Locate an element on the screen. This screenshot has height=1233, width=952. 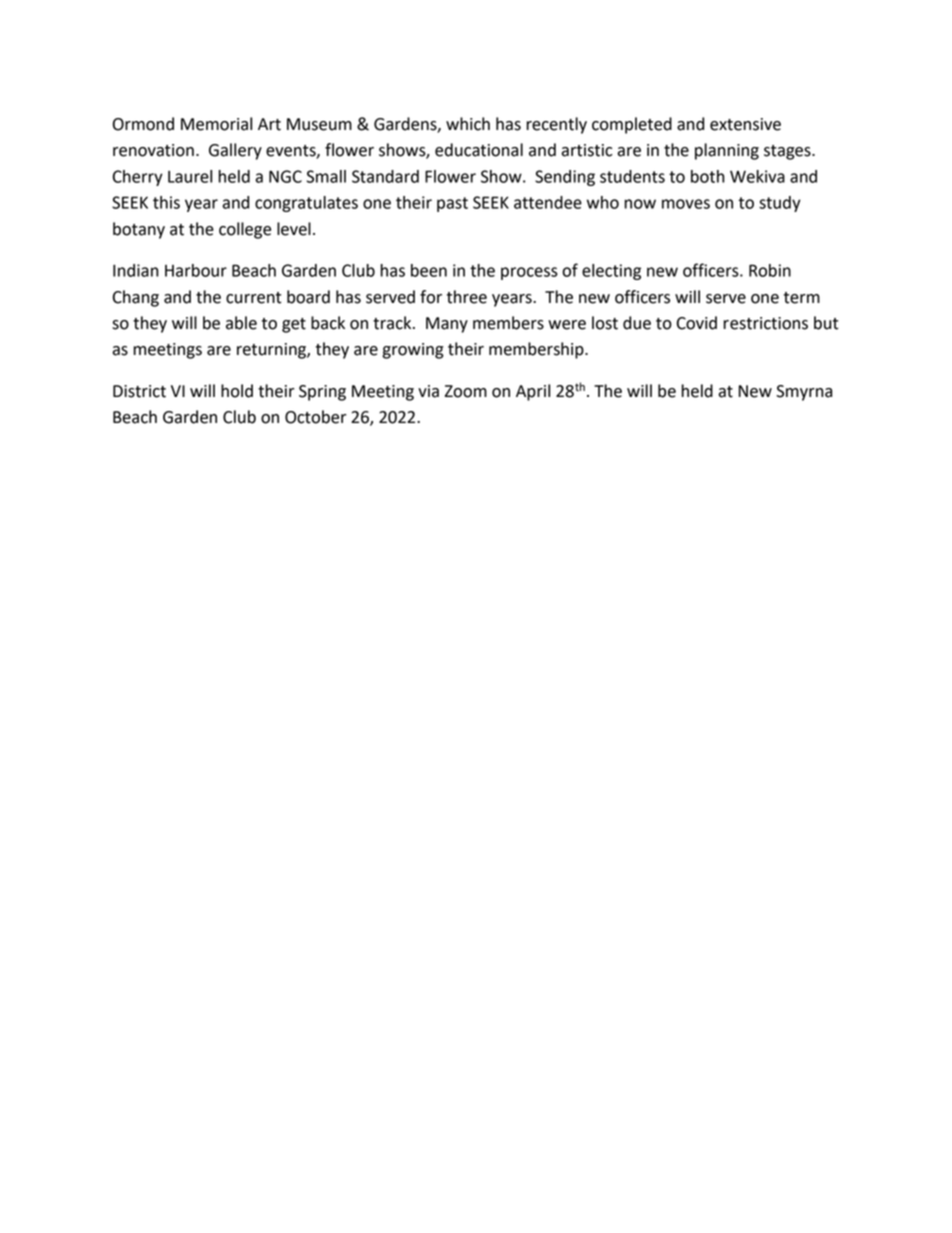
college is located at coordinates (245, 230).
